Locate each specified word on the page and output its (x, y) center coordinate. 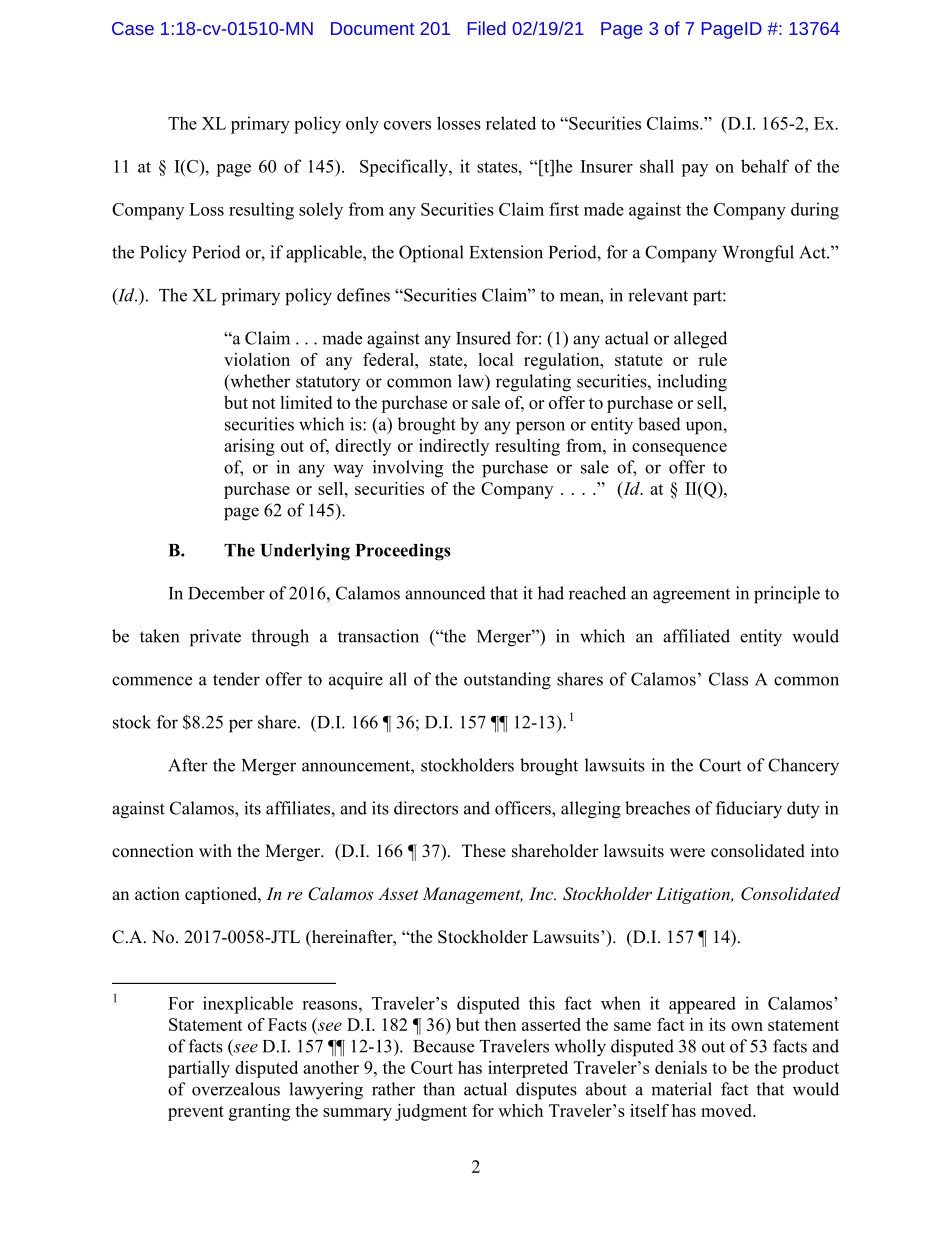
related (511, 123)
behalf (765, 166)
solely (321, 211)
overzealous (236, 1089)
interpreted (528, 1069)
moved (727, 1110)
